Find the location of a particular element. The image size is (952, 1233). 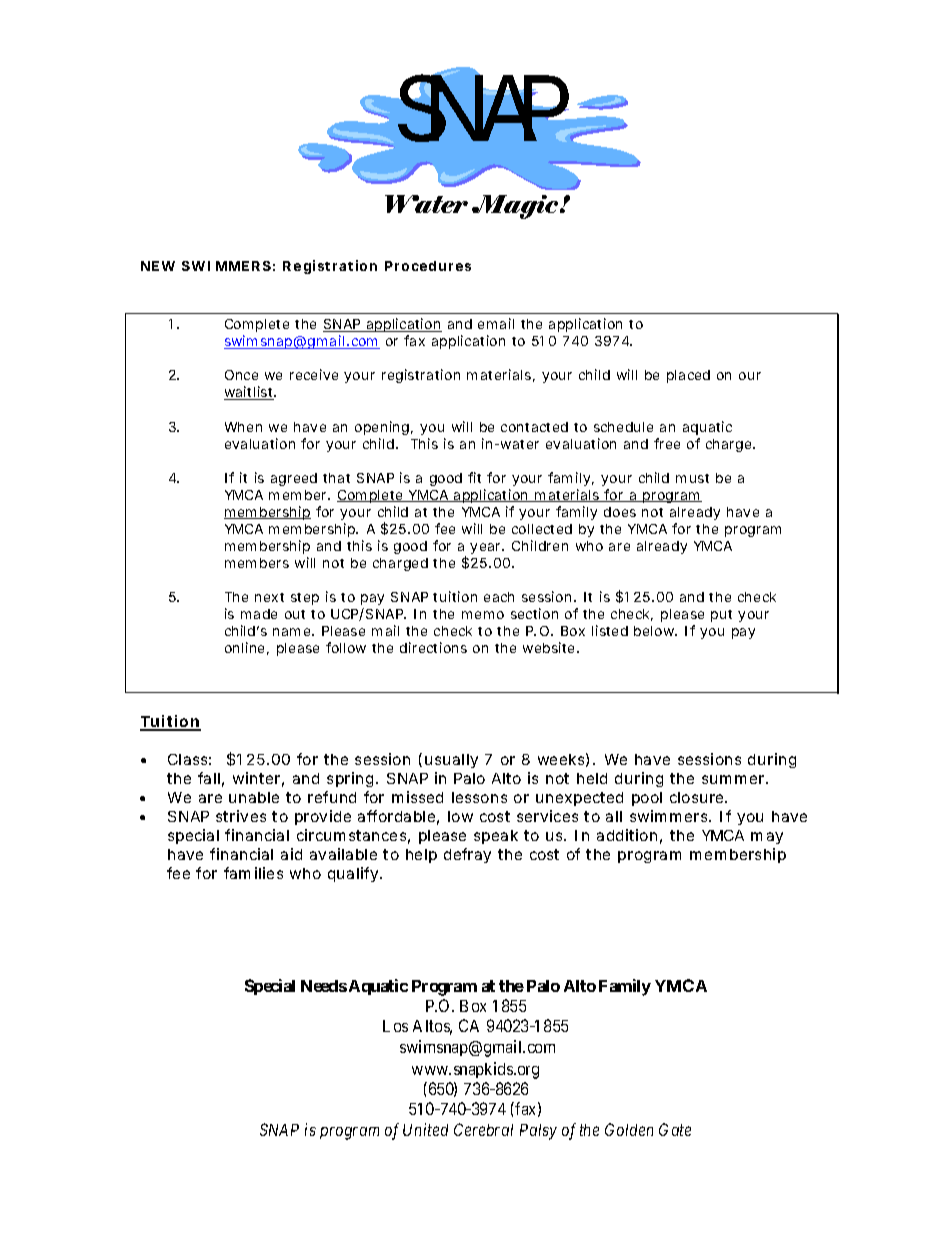

Procedures is located at coordinates (428, 266).
